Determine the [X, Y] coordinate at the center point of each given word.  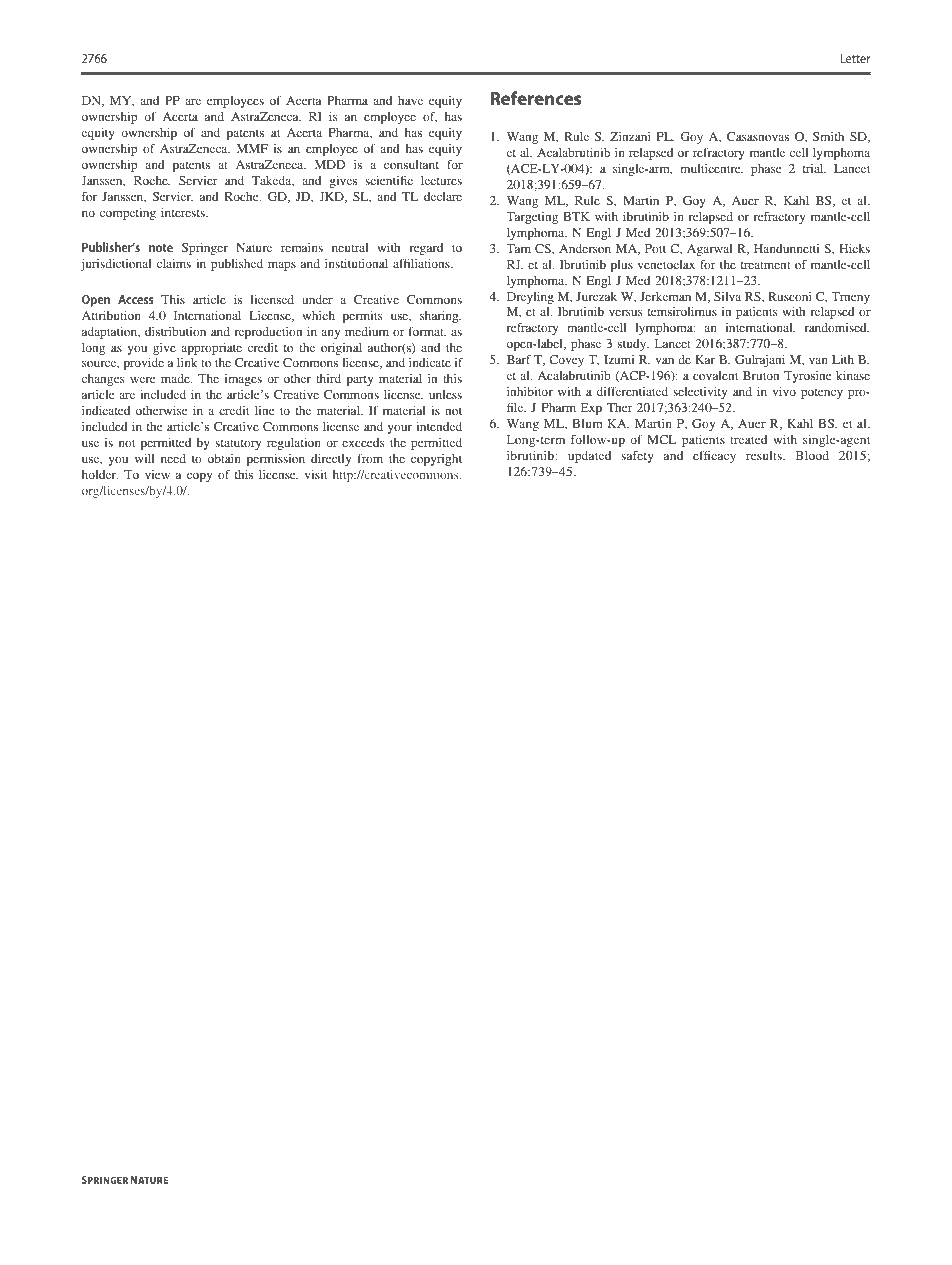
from [370, 458]
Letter [855, 58]
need [173, 458]
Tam [518, 248]
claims [174, 263]
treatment [766, 265]
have [410, 100]
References [535, 98]
